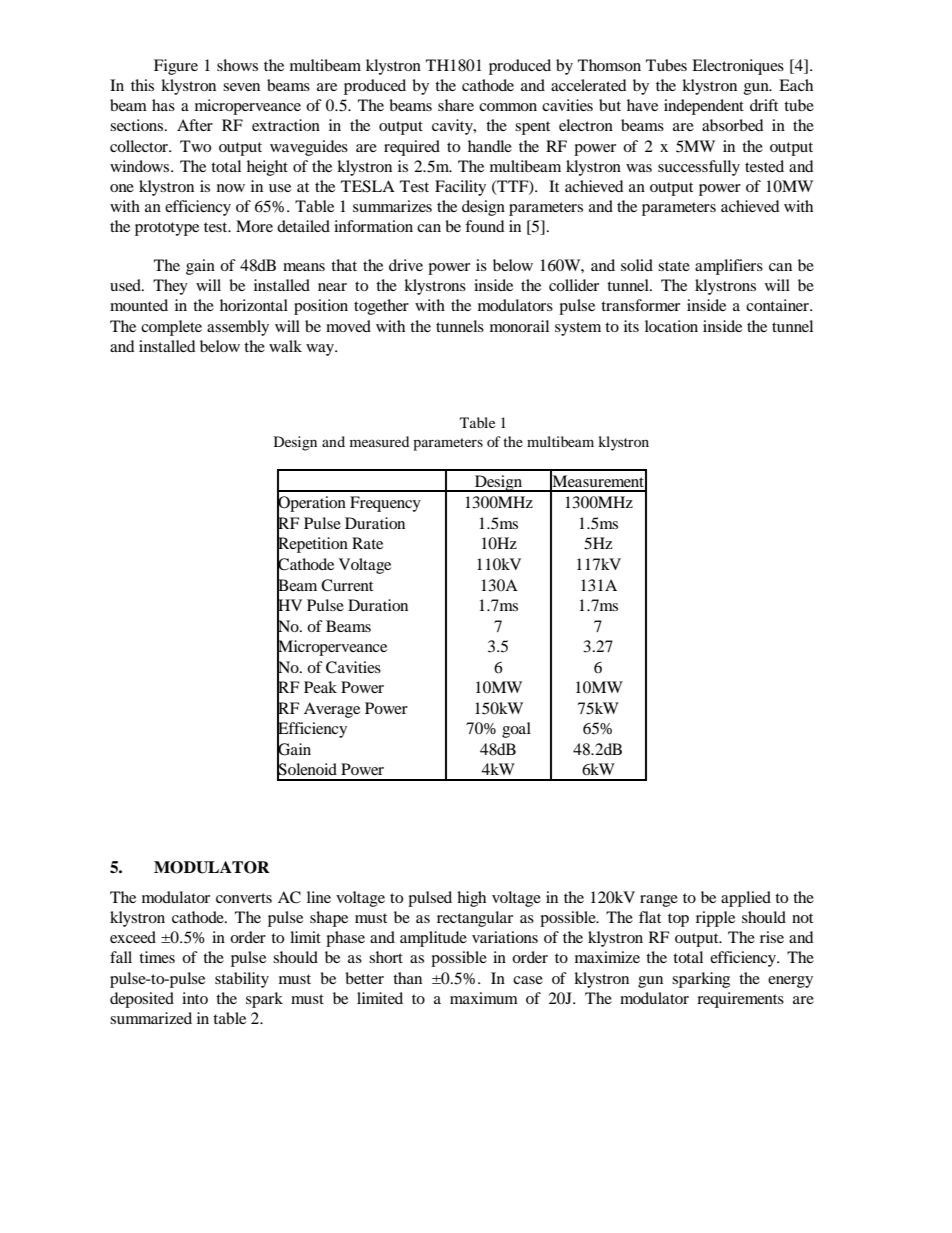  What do you see at coordinates (516, 730) in the screenshot?
I see `goal` at bounding box center [516, 730].
